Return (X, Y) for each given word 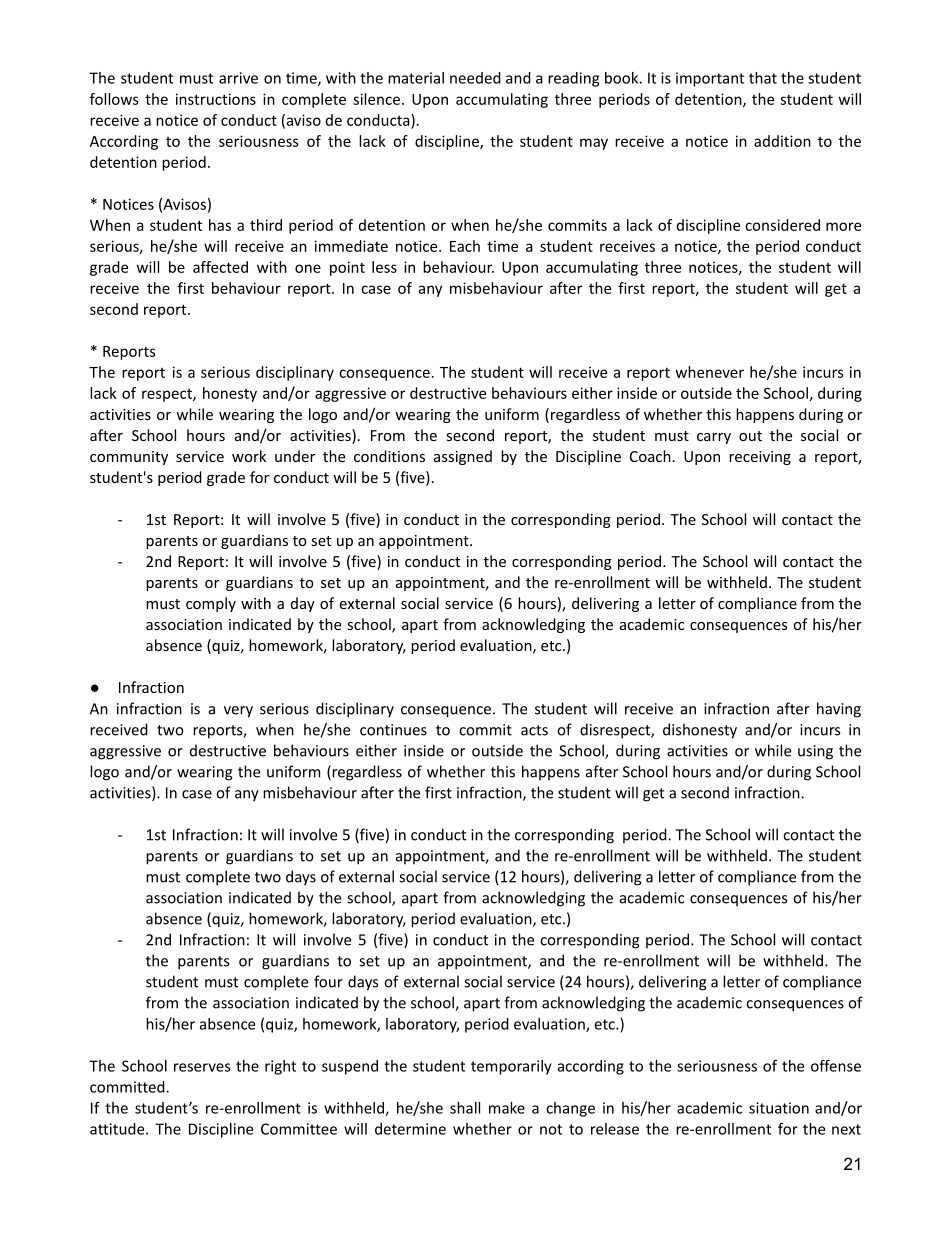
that (763, 78)
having (839, 710)
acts (534, 730)
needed (475, 78)
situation (779, 1108)
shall (465, 1108)
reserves (202, 1067)
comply (211, 604)
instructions (216, 99)
